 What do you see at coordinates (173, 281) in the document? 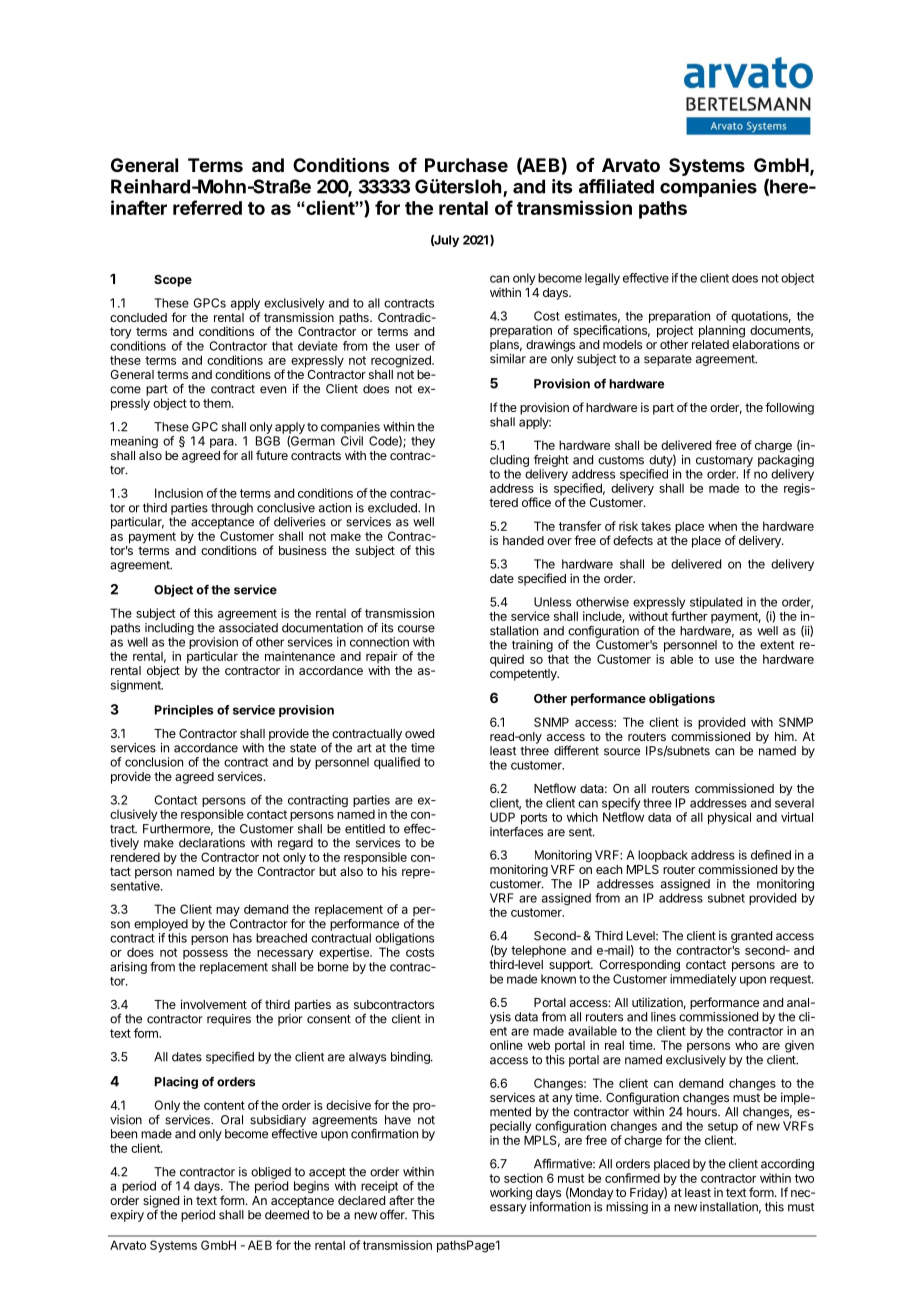
I see `Scope` at bounding box center [173, 281].
